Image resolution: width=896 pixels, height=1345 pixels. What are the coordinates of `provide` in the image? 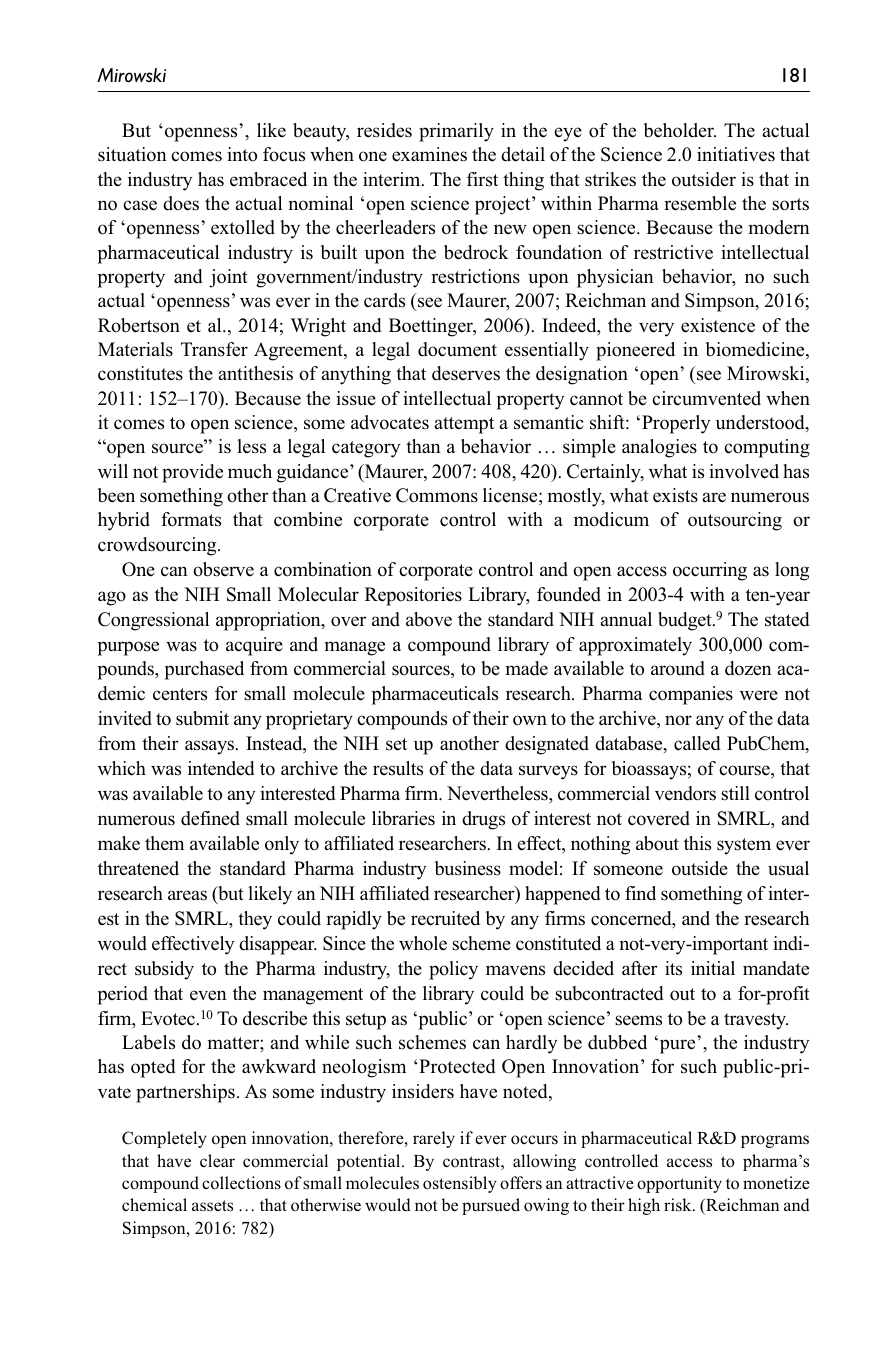 It's located at (192, 473).
